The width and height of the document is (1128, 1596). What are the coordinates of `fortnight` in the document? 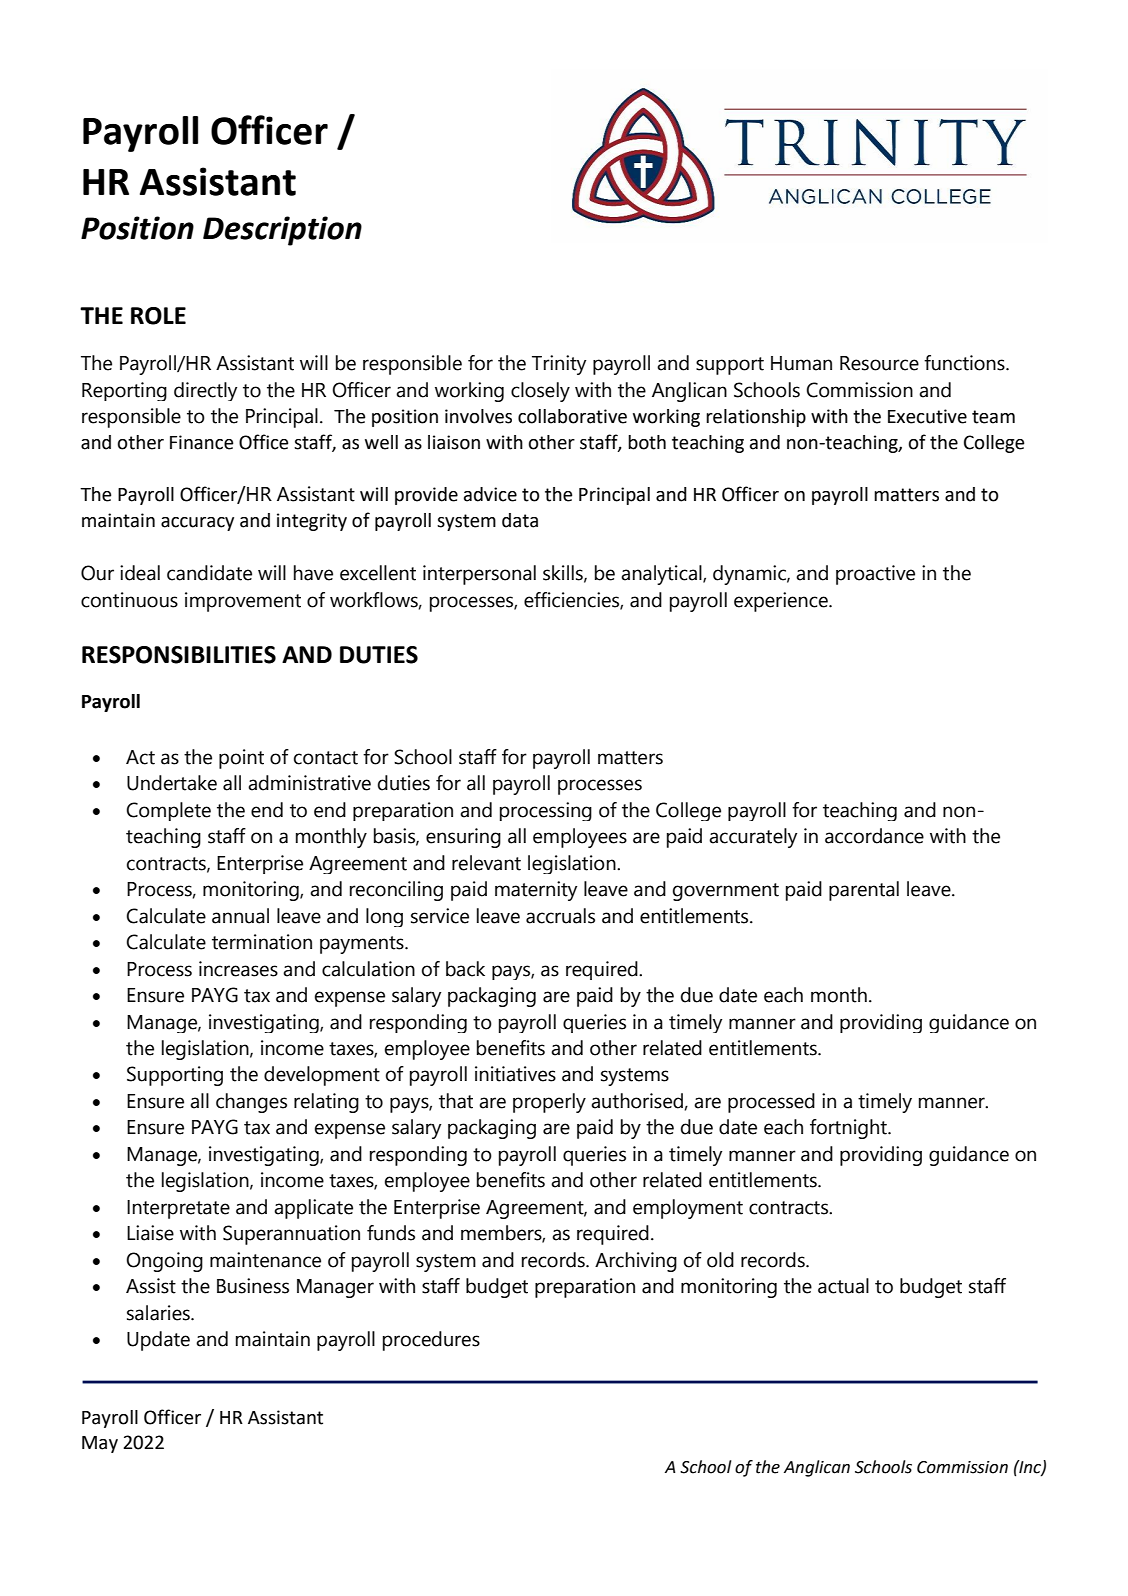 It's located at (849, 1129).
